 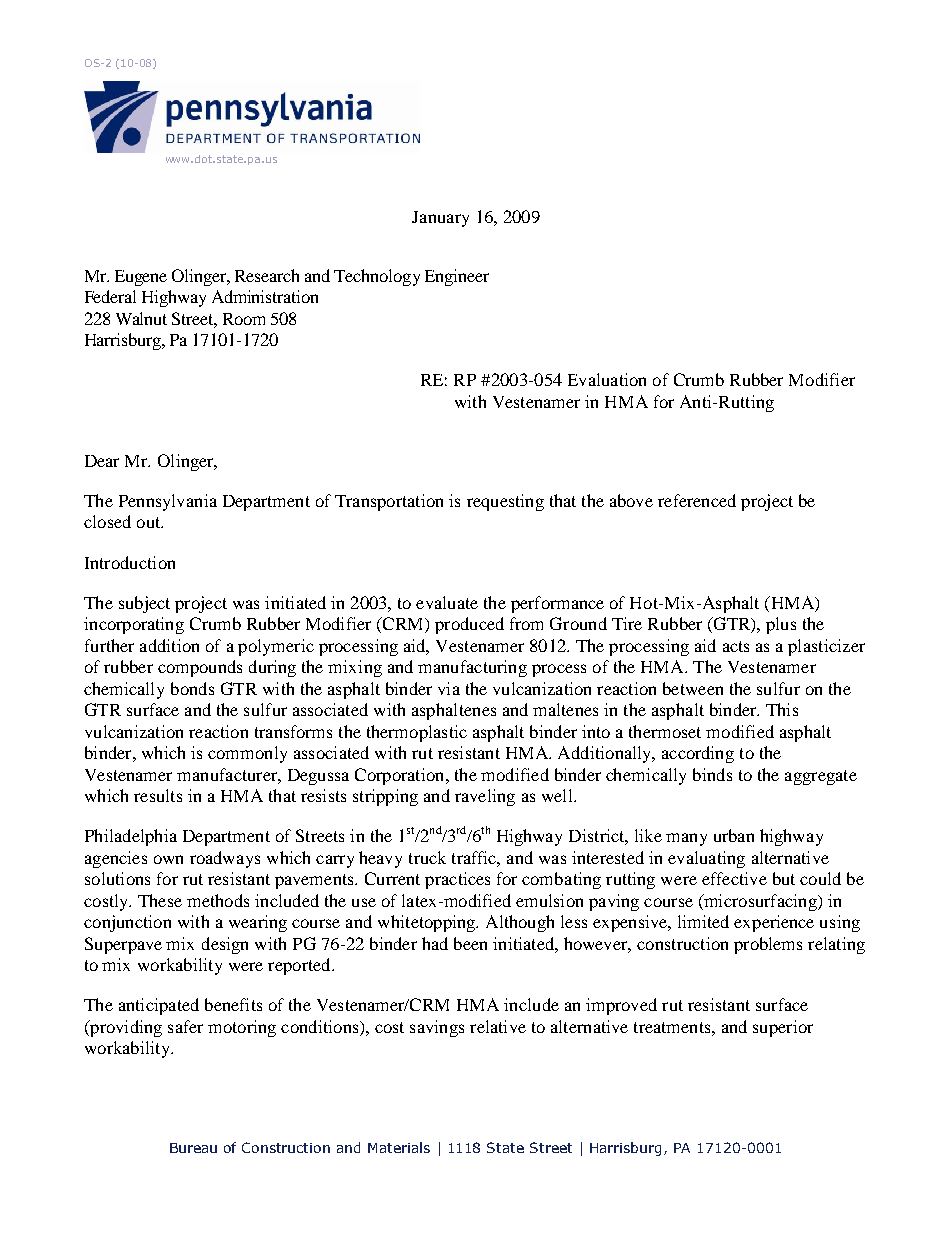 I want to click on own, so click(x=168, y=859).
